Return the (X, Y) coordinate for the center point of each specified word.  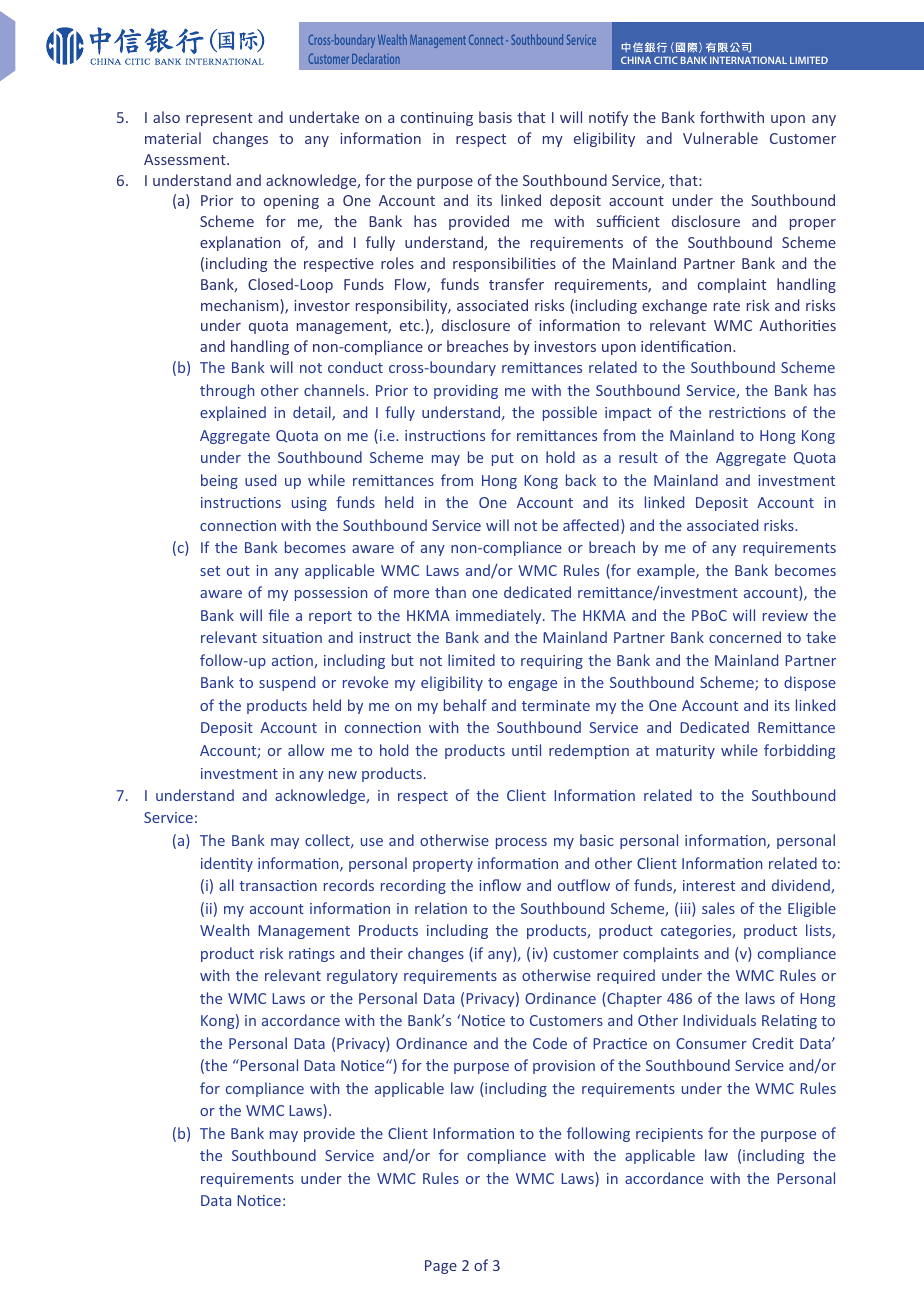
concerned (745, 637)
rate (727, 306)
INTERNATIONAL (748, 60)
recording (413, 886)
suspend (287, 683)
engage (532, 685)
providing (466, 391)
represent (219, 119)
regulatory (362, 976)
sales (718, 908)
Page (441, 1267)
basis (495, 117)
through (227, 391)
